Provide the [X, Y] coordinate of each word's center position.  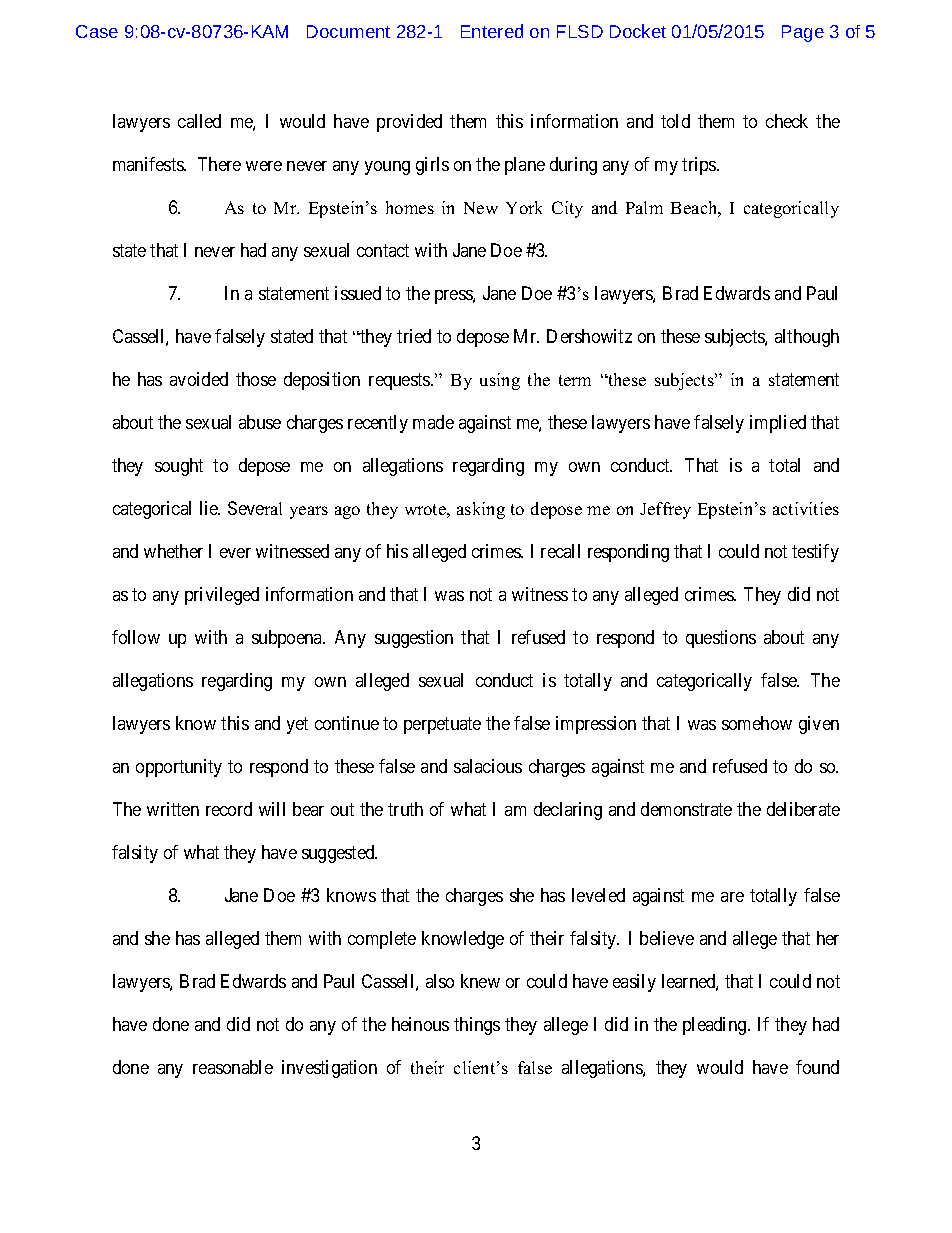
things [477, 1026]
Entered [492, 31]
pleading [716, 1026]
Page [803, 33]
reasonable [233, 1067]
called [199, 121]
